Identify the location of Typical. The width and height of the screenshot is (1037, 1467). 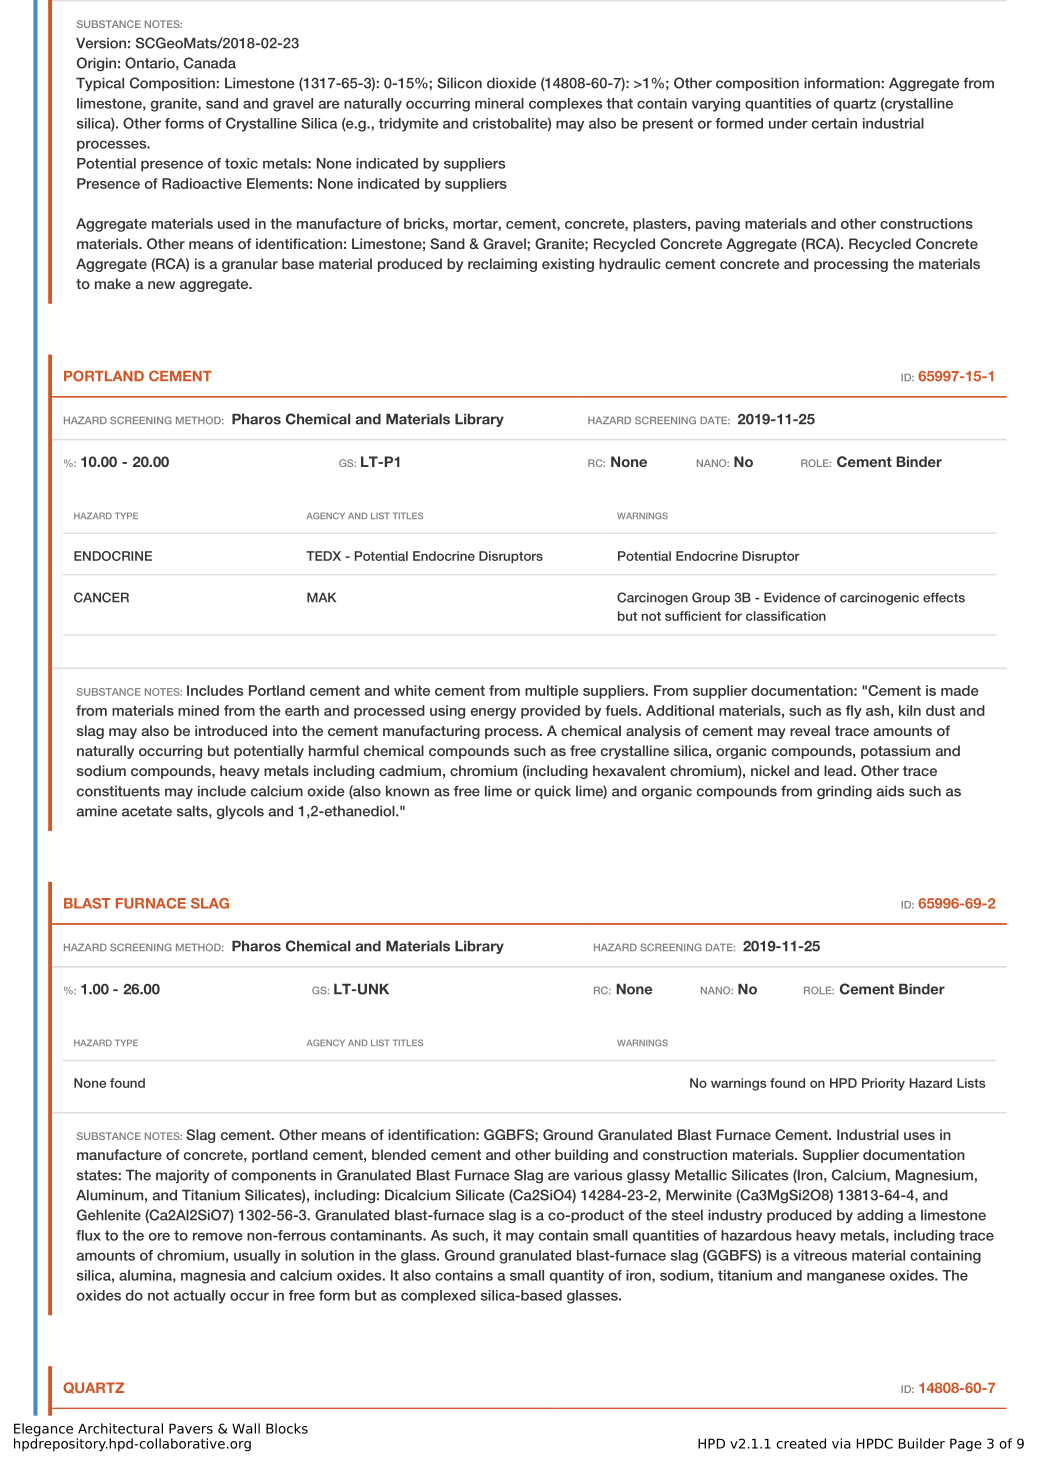
(100, 84).
